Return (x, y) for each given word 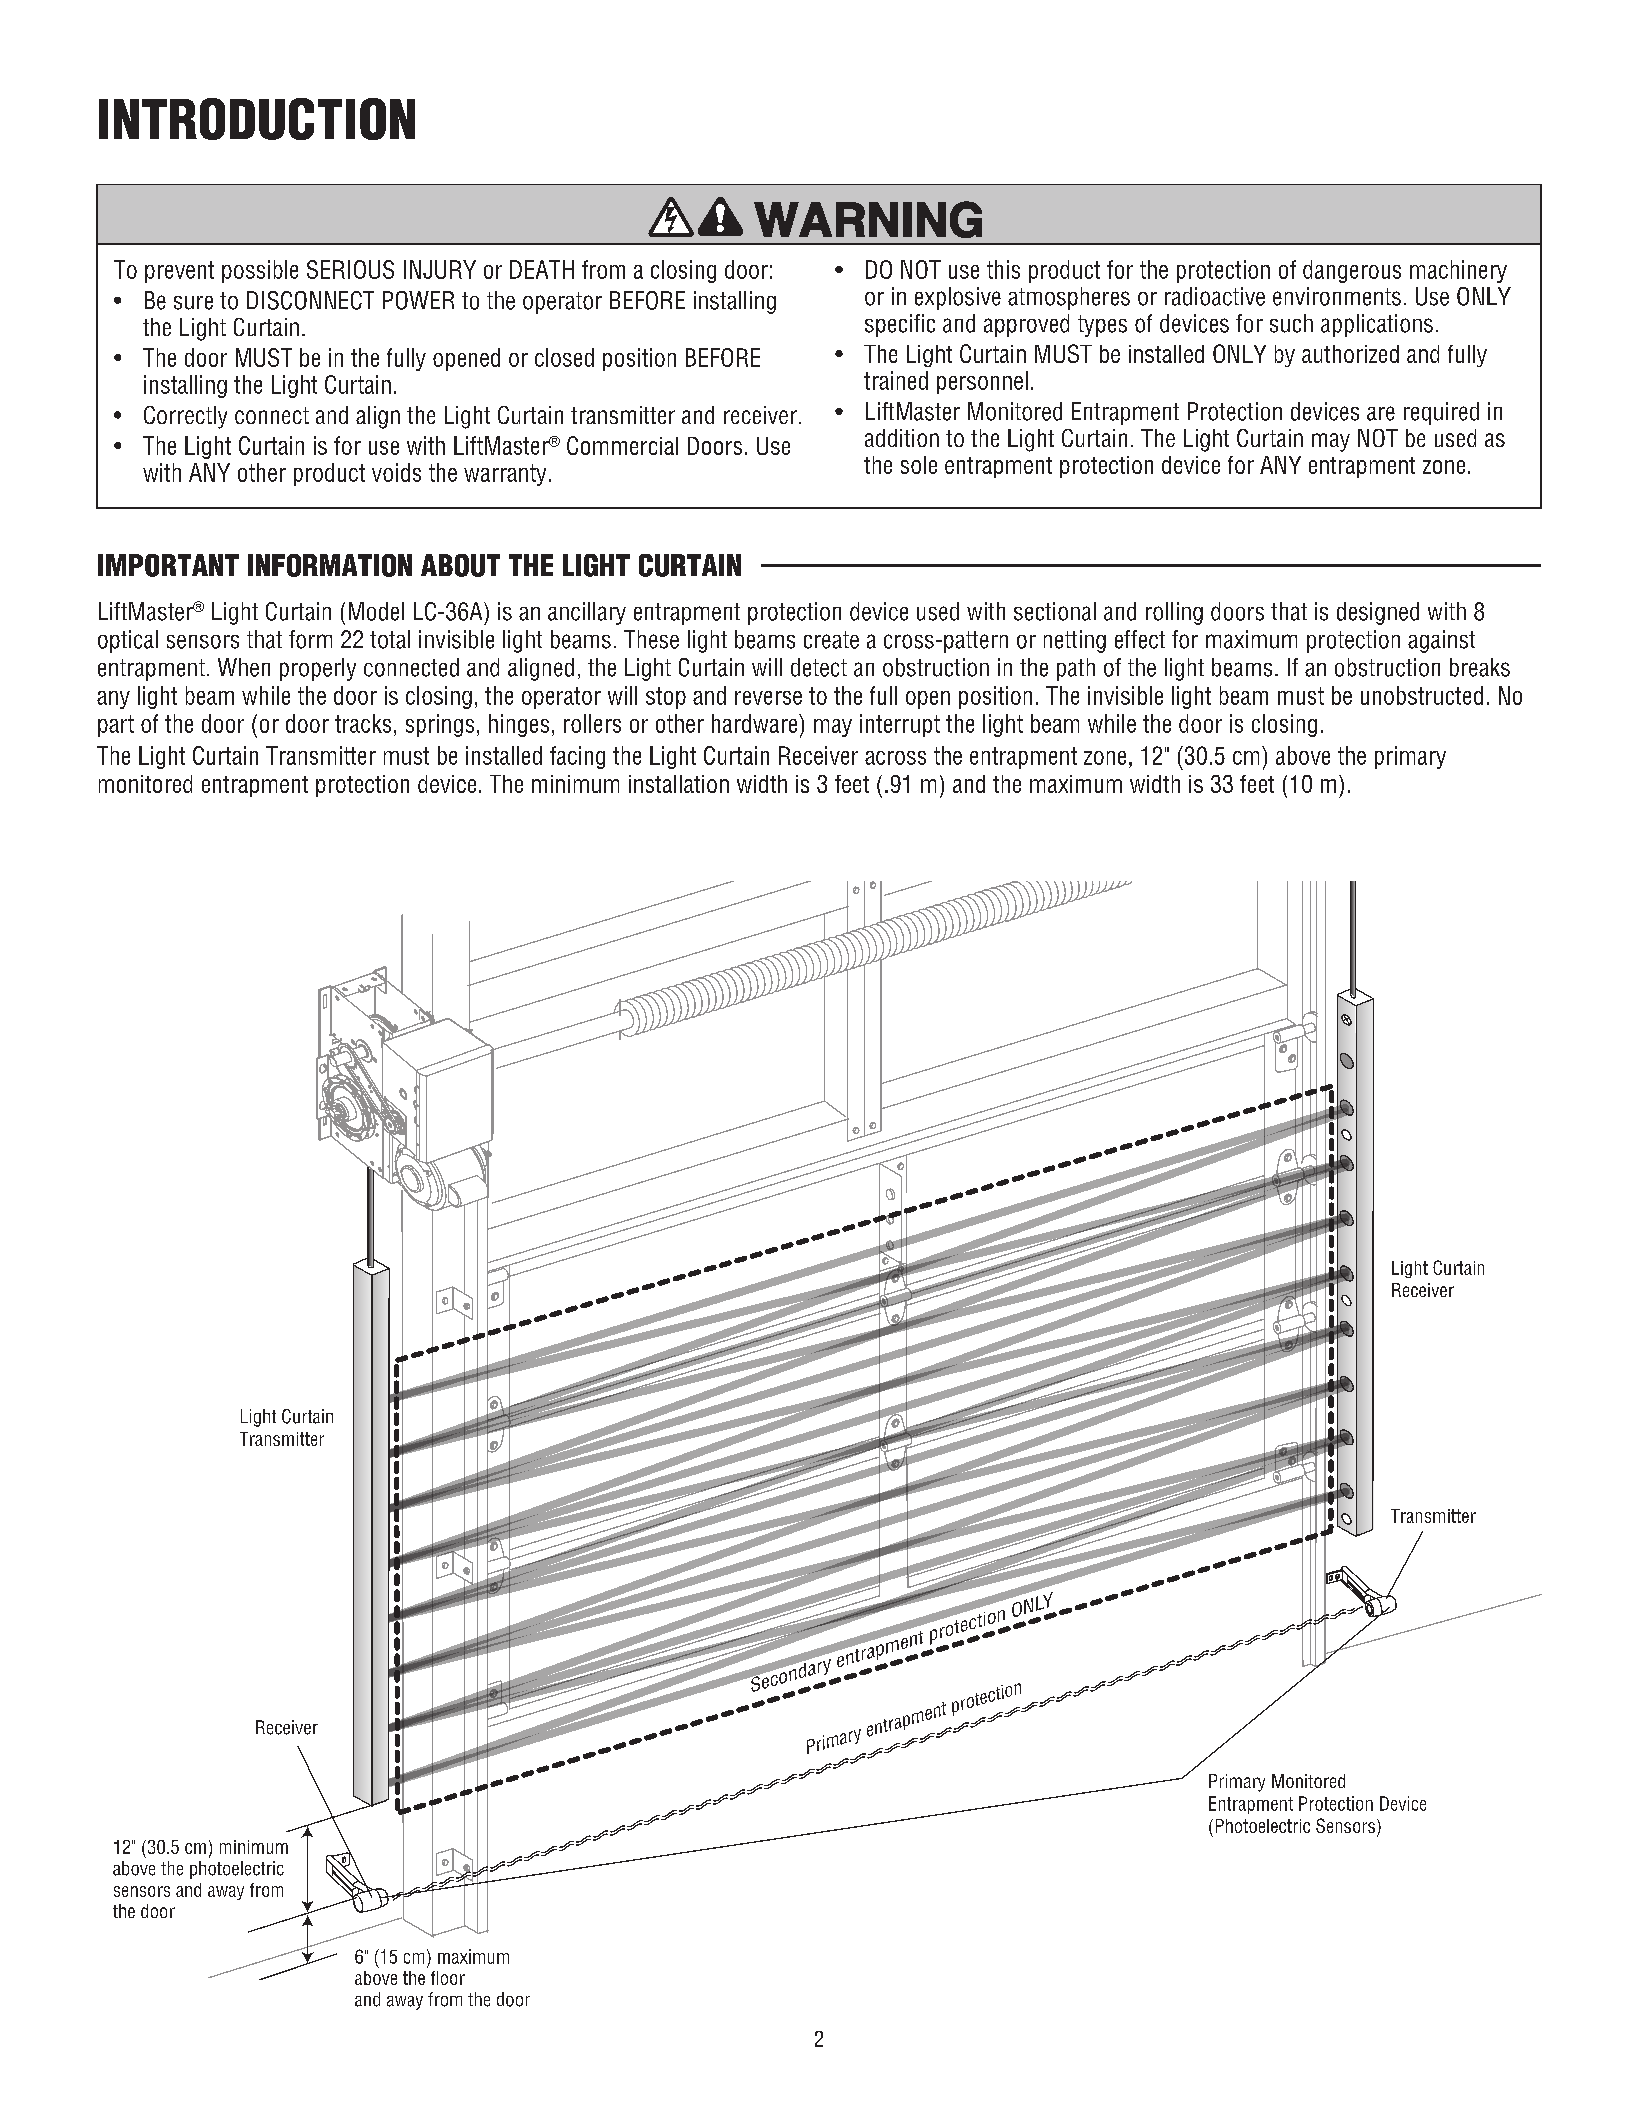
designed (1378, 613)
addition (902, 438)
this (1003, 269)
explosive (958, 298)
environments (1337, 296)
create (831, 640)
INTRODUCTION (257, 119)
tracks (363, 723)
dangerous (1352, 271)
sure (193, 303)
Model (376, 611)
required (1441, 413)
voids (396, 472)
